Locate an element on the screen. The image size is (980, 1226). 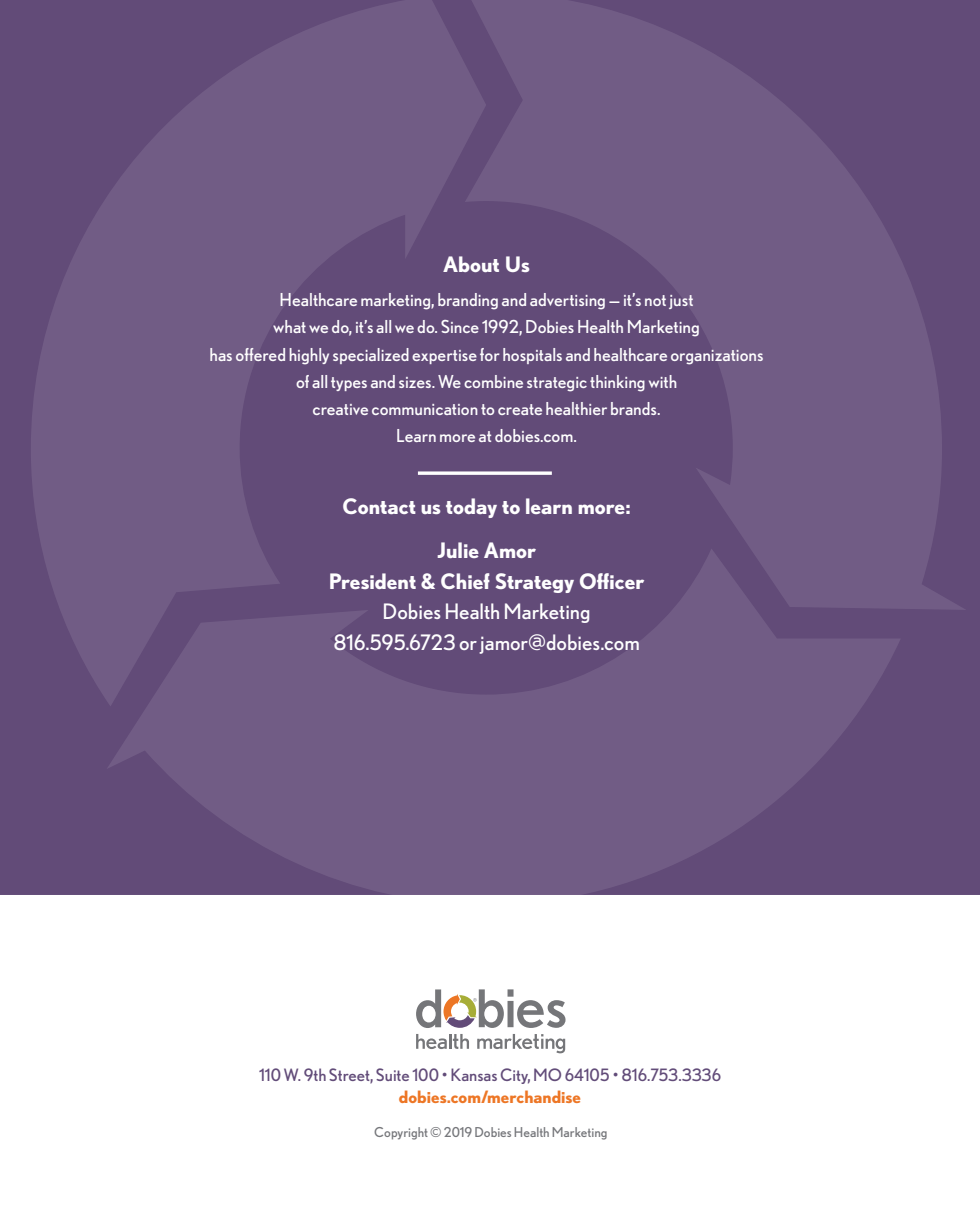
not is located at coordinates (655, 300).
